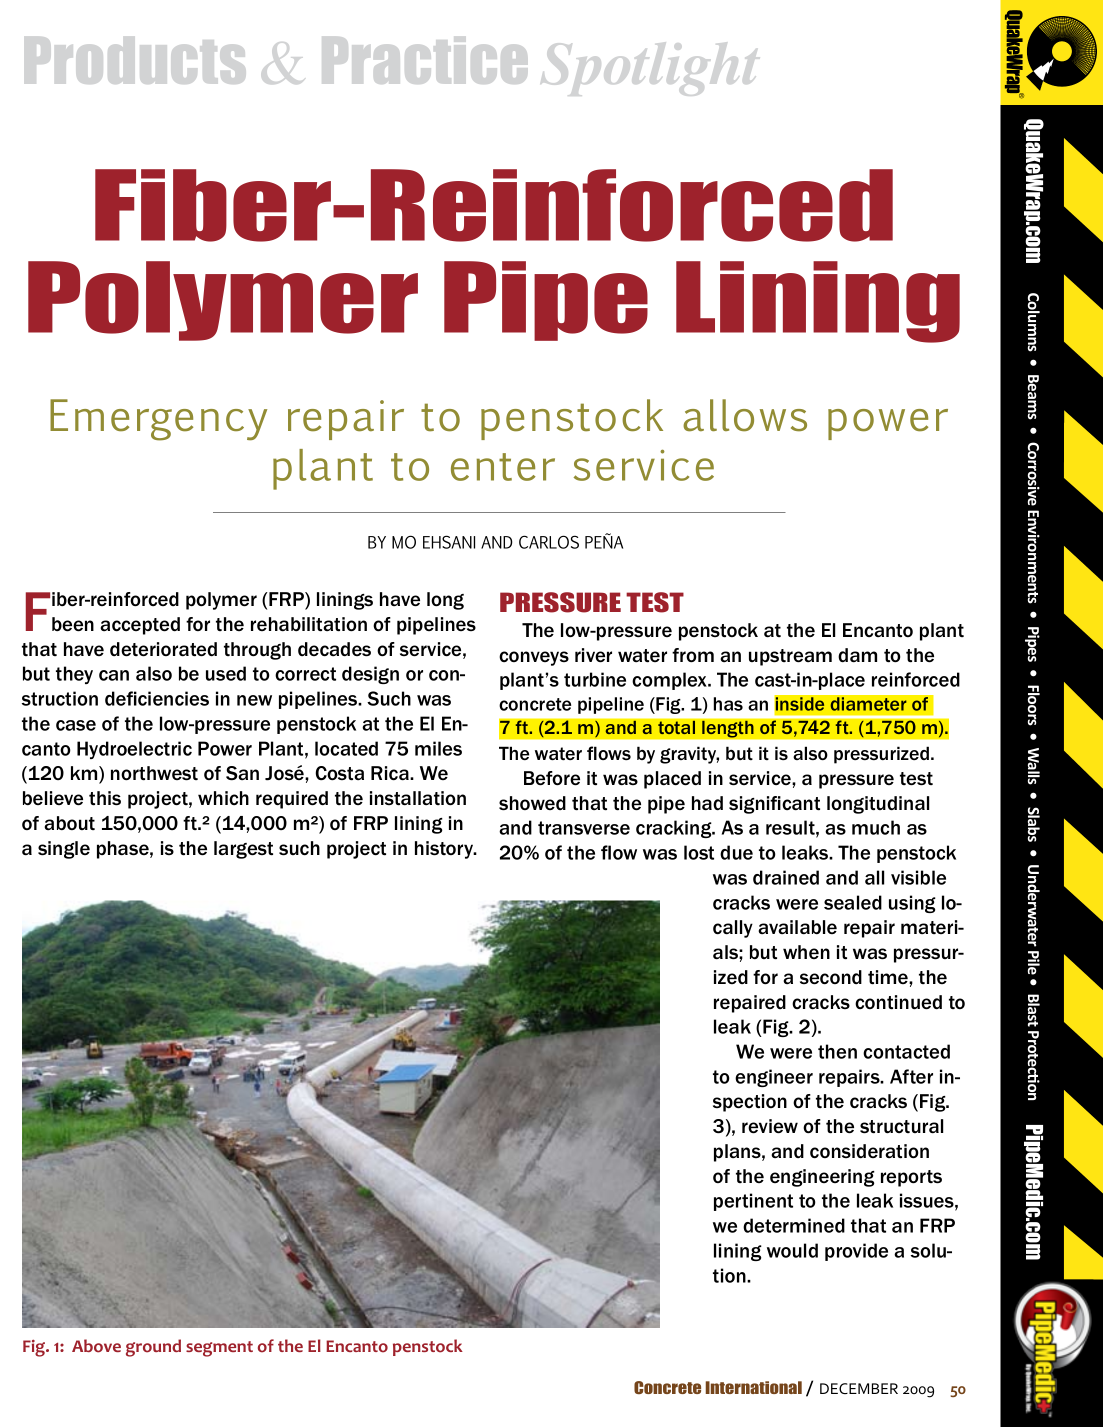 The image size is (1103, 1427). Describe the element at coordinates (243, 850) in the image. I see `largest` at that location.
